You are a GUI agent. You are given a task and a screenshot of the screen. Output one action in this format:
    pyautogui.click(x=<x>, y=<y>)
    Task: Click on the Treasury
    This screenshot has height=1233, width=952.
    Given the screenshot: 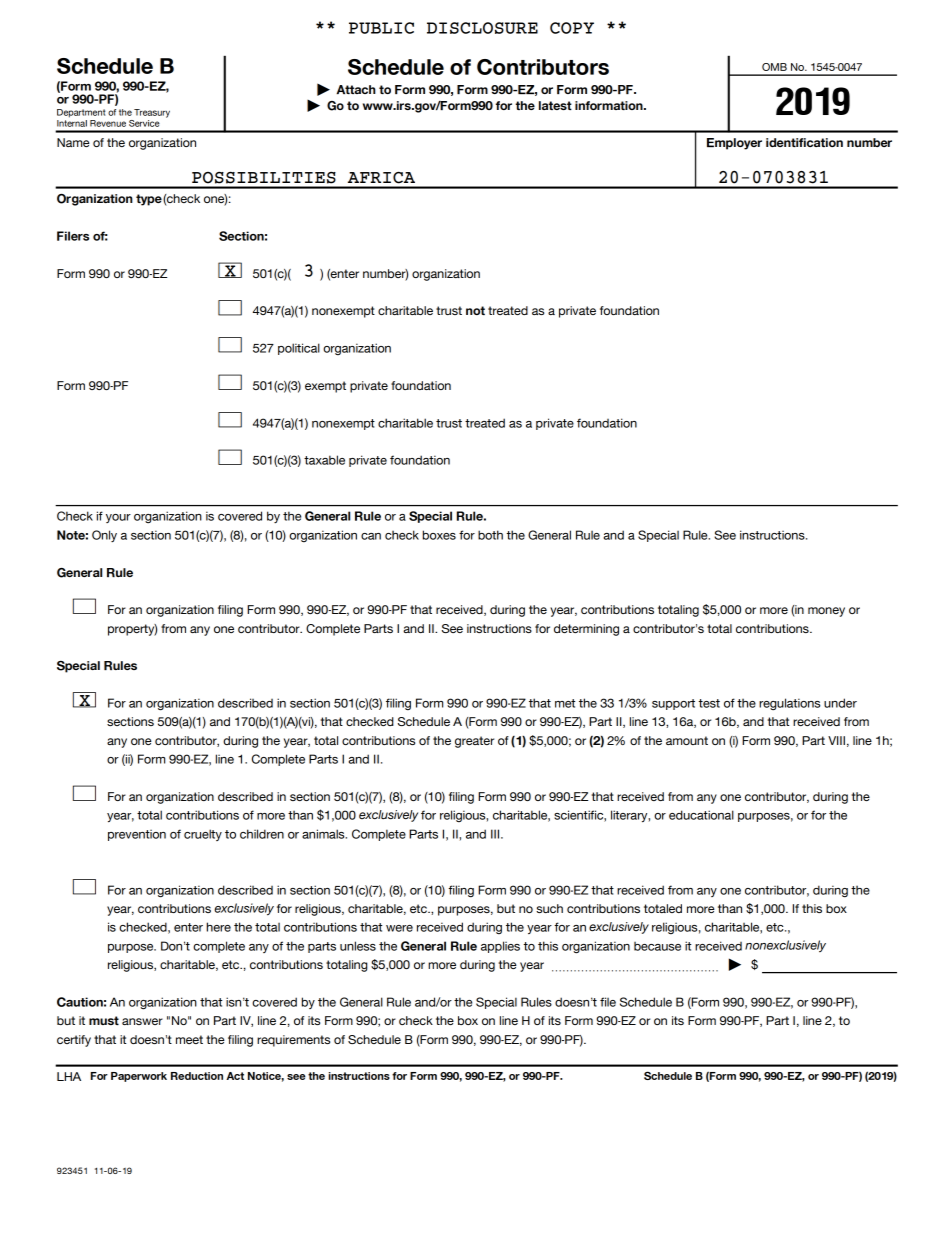 What is the action you would take?
    pyautogui.click(x=152, y=113)
